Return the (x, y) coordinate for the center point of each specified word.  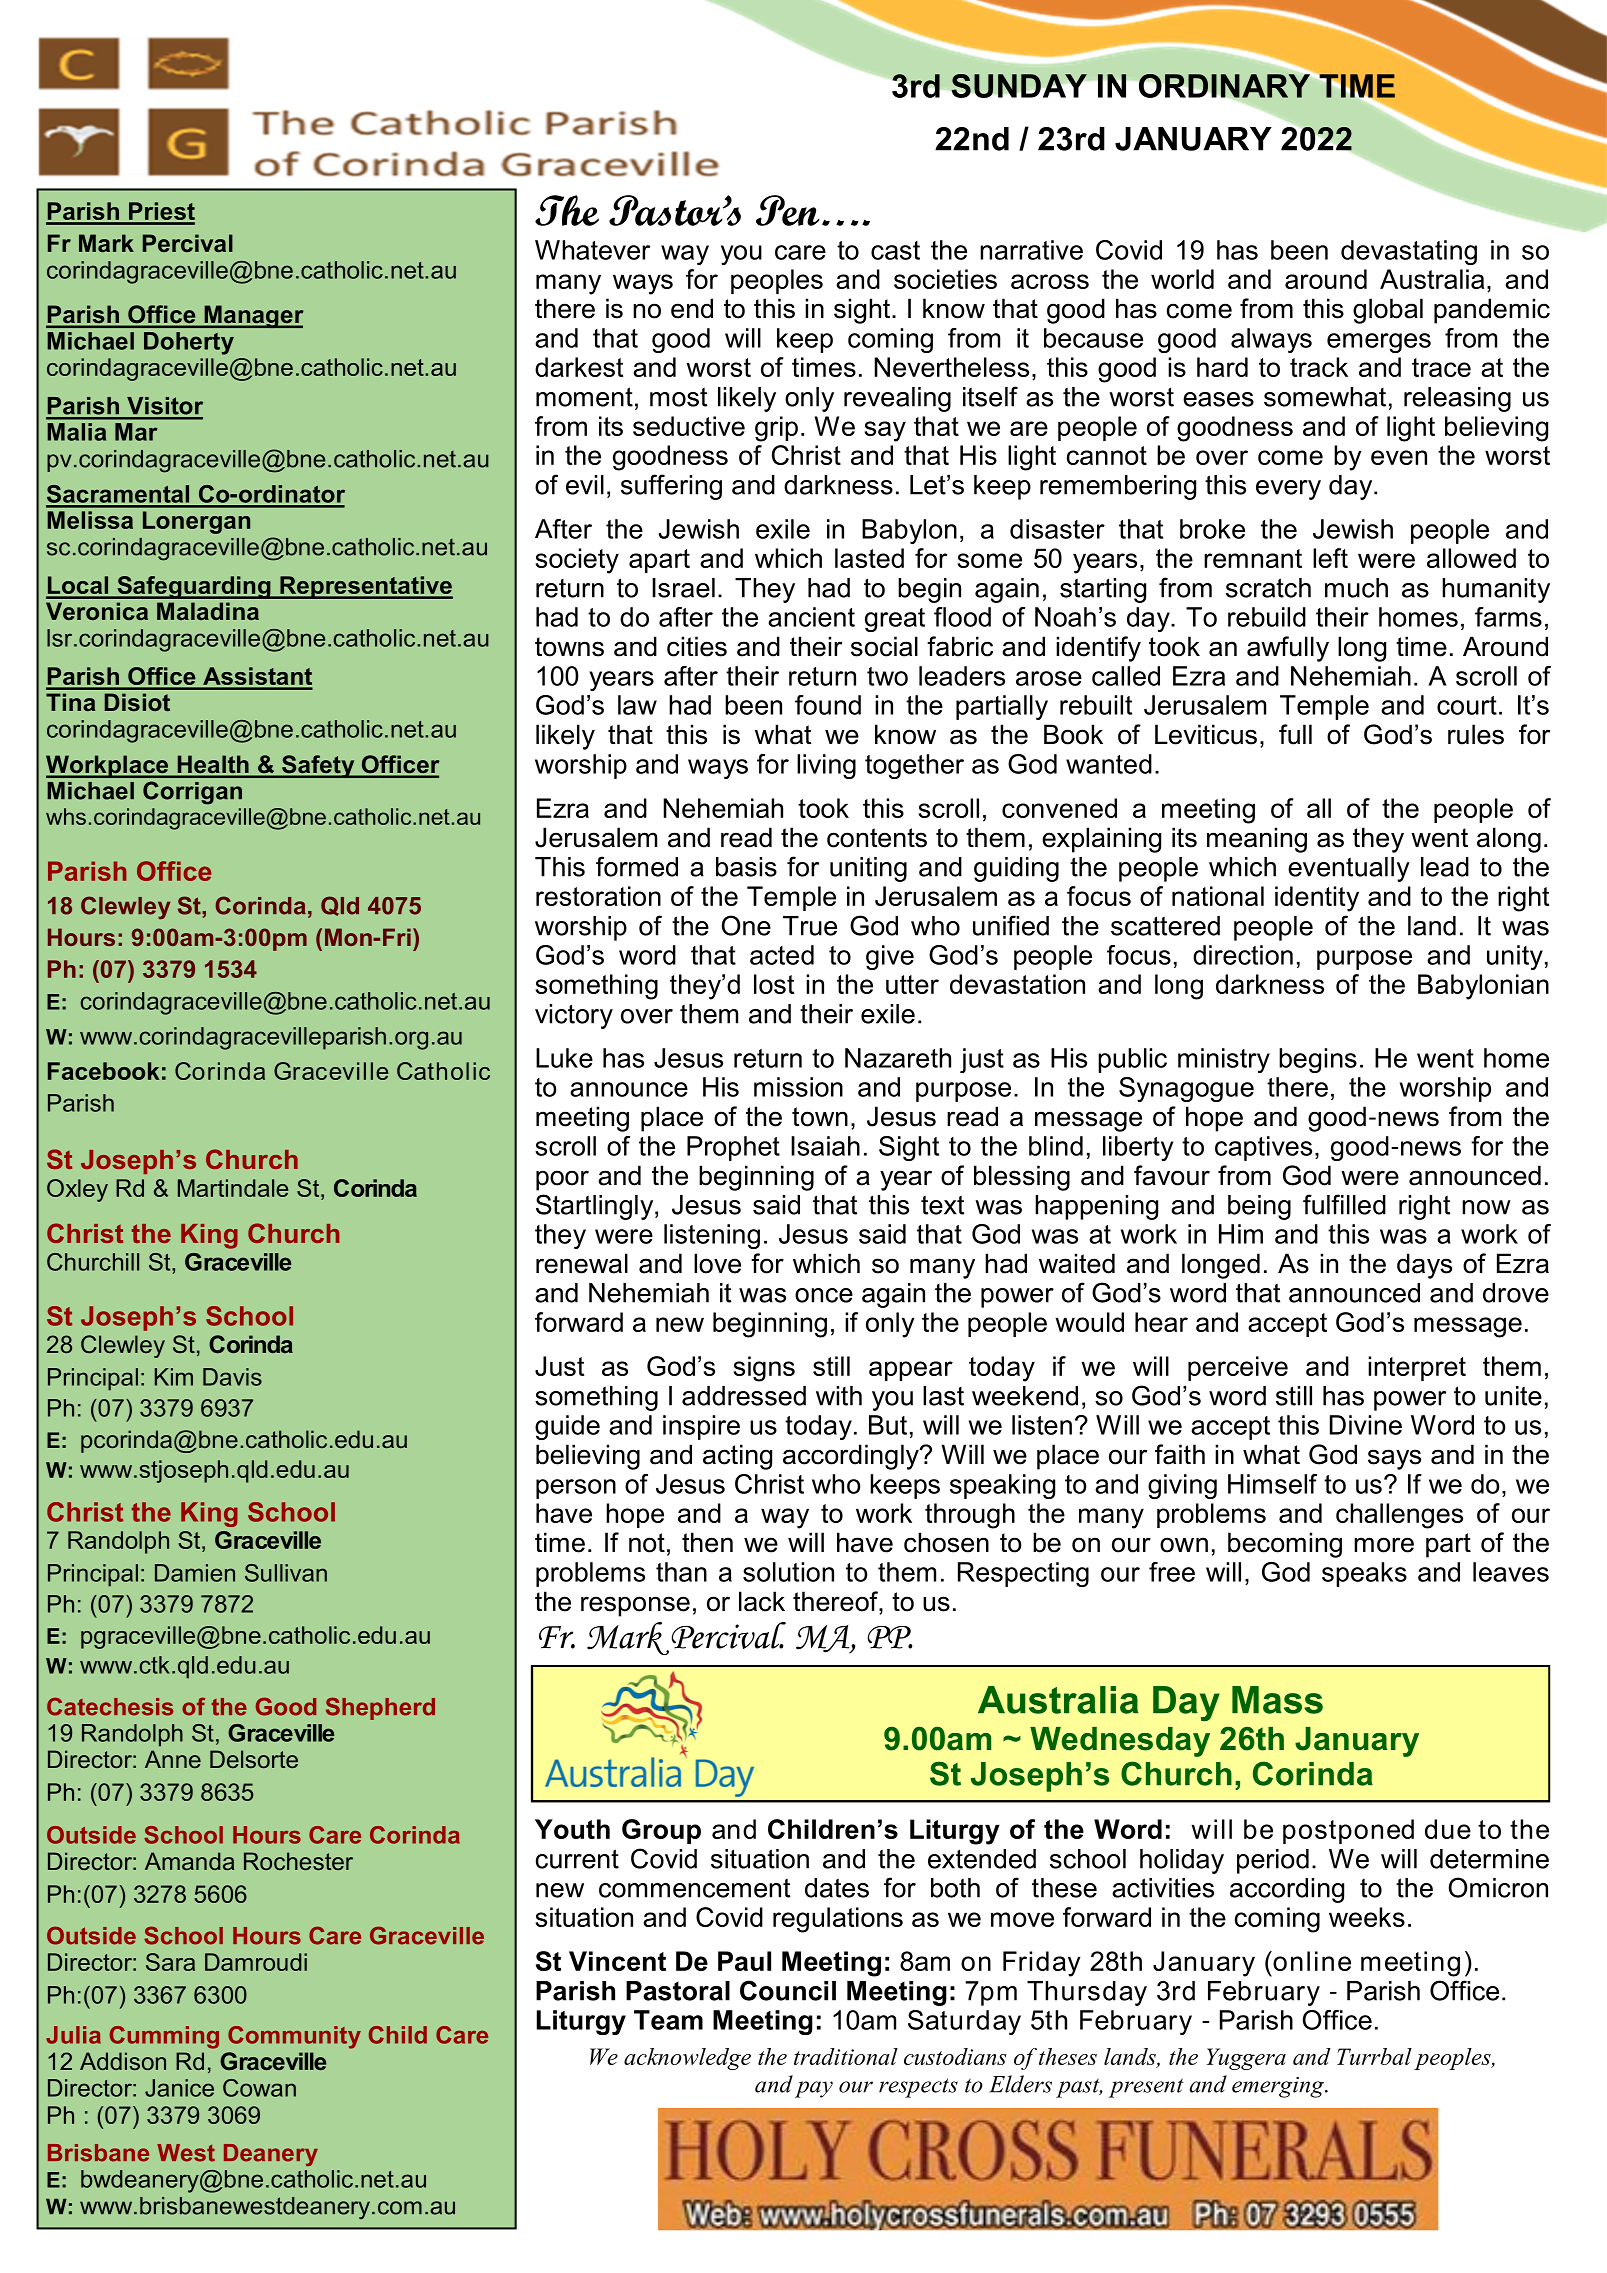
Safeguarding (194, 587)
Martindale (233, 1188)
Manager (252, 316)
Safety (318, 766)
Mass (1277, 1700)
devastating (1409, 252)
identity (1317, 899)
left (1330, 558)
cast (895, 250)
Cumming (164, 2037)
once (824, 1295)
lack (762, 1601)
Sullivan (286, 1573)
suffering (671, 487)
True (810, 926)
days (1424, 1266)
